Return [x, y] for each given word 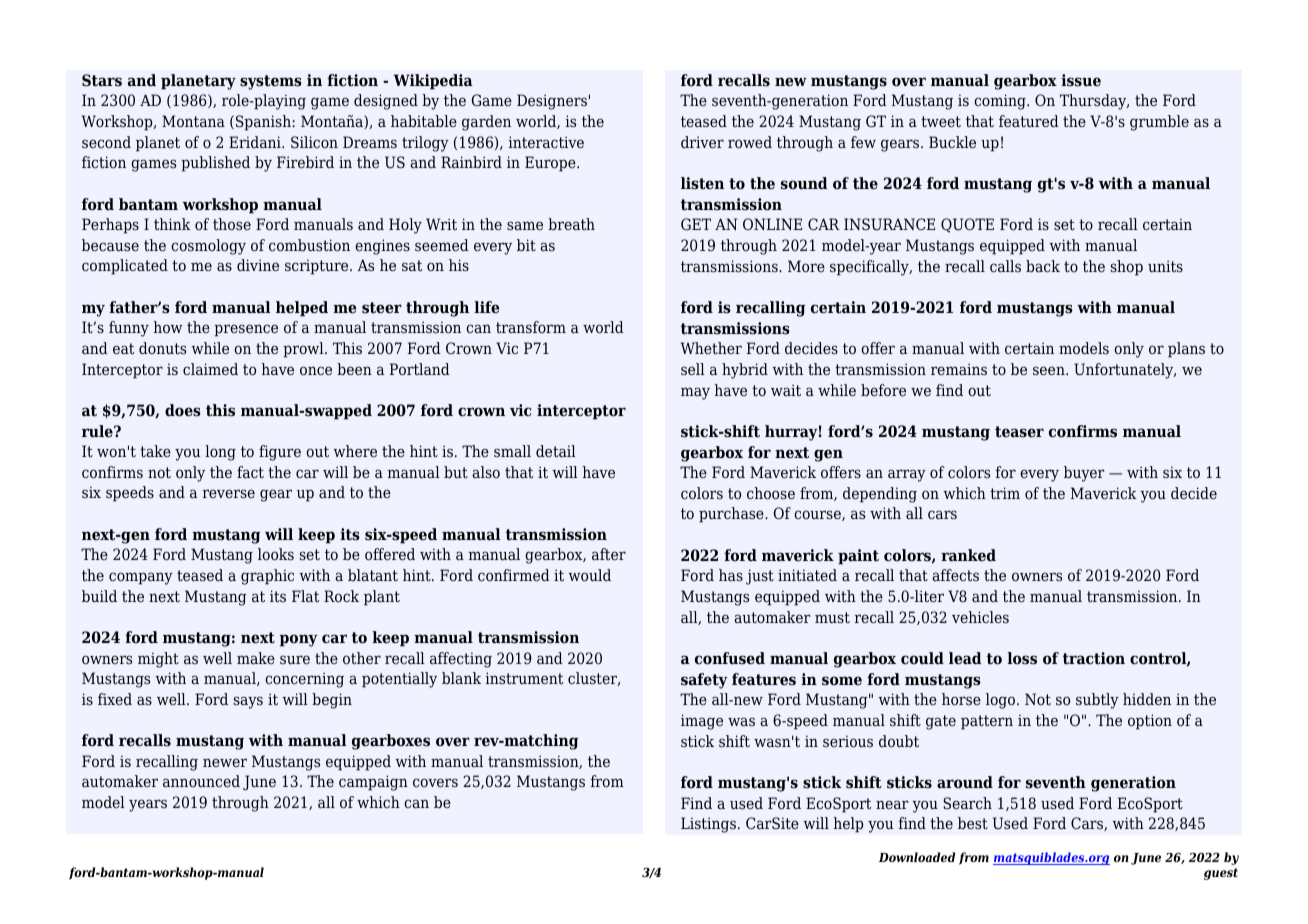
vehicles [980, 617]
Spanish [264, 123]
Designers [552, 102]
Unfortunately [1125, 371]
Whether [711, 348]
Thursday [1094, 102]
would [589, 575]
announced [201, 781]
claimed [210, 369]
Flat [305, 596]
